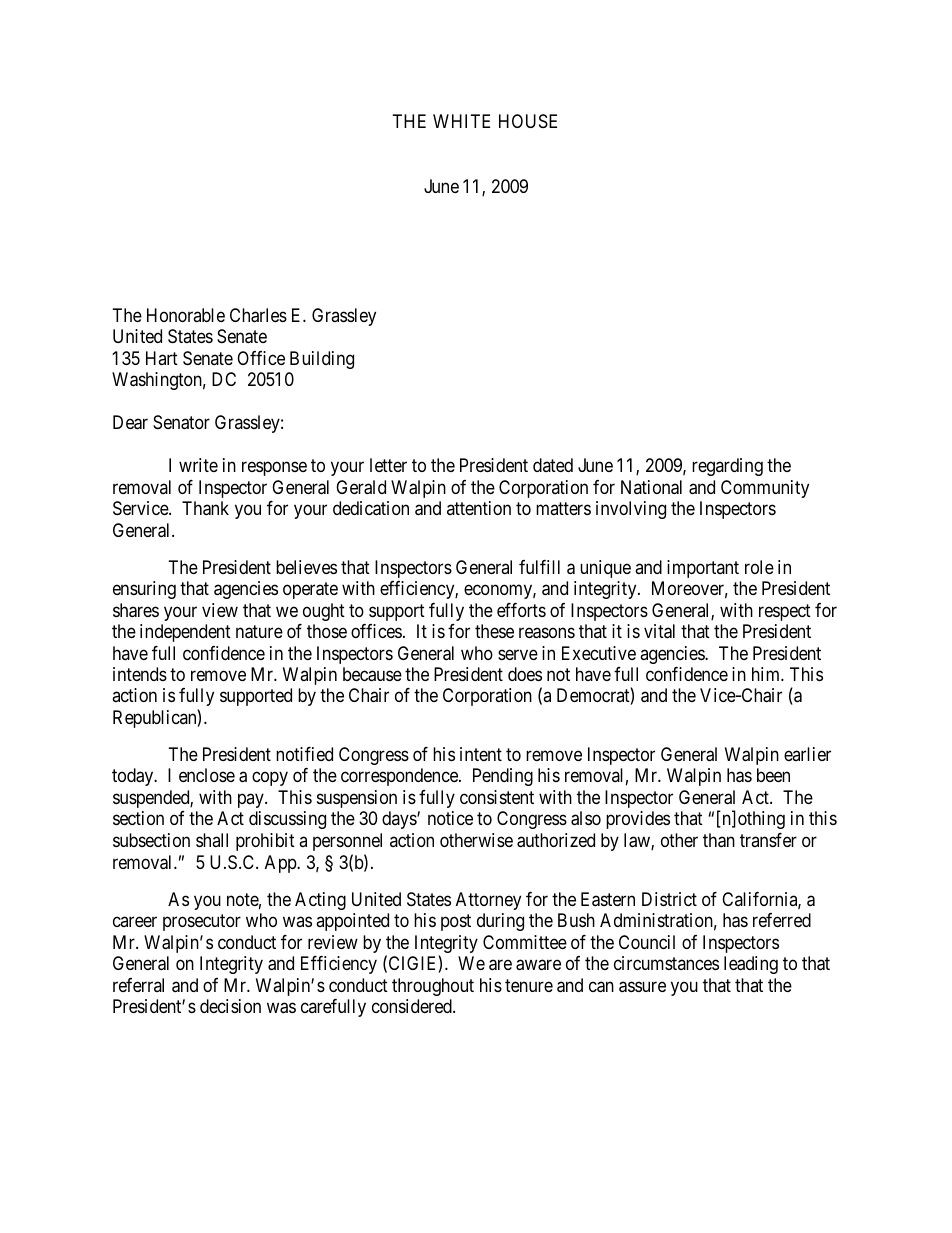 The image size is (952, 1233). I want to click on HOUSE, so click(528, 121).
